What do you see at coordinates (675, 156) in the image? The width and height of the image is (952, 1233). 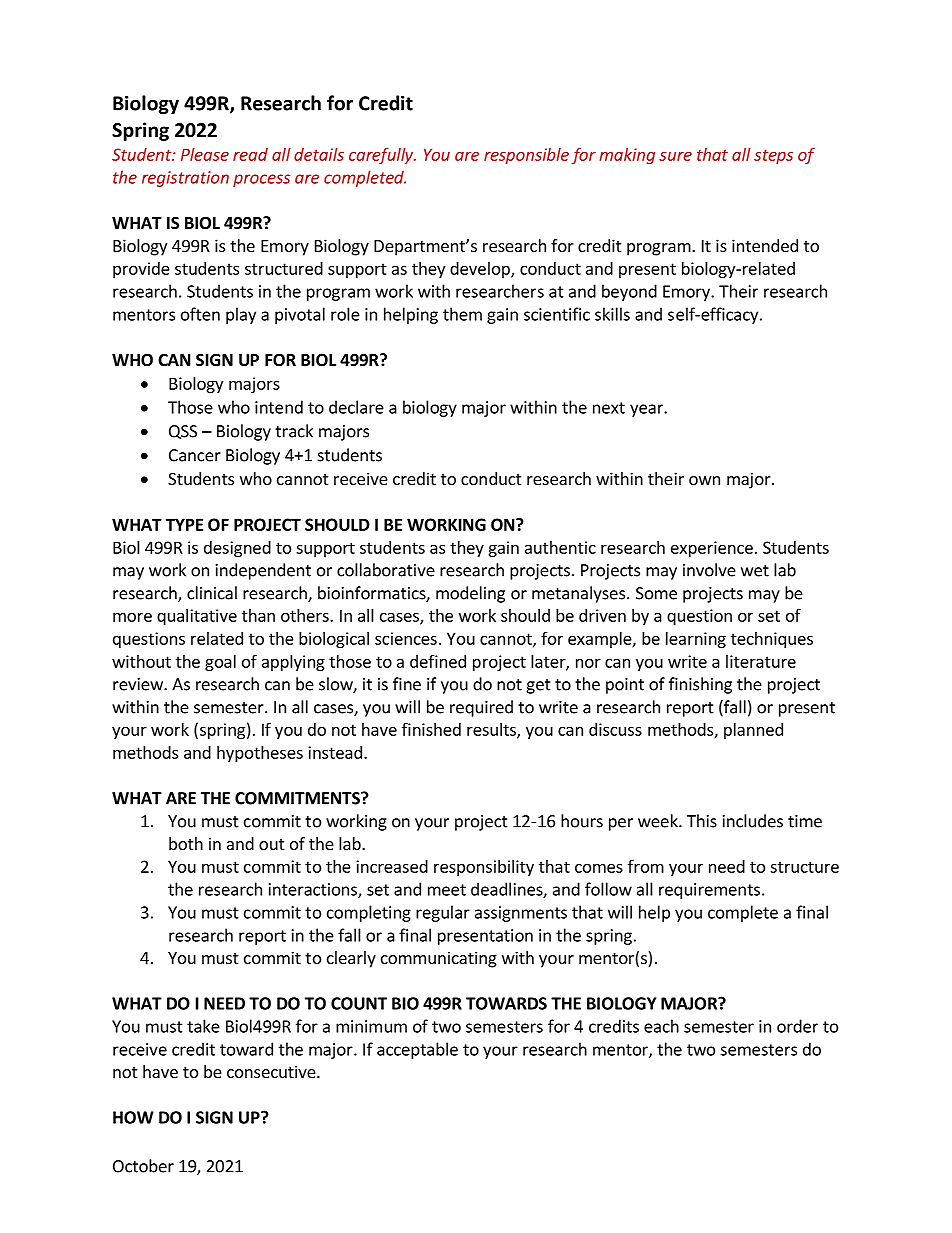 I see `sure` at bounding box center [675, 156].
